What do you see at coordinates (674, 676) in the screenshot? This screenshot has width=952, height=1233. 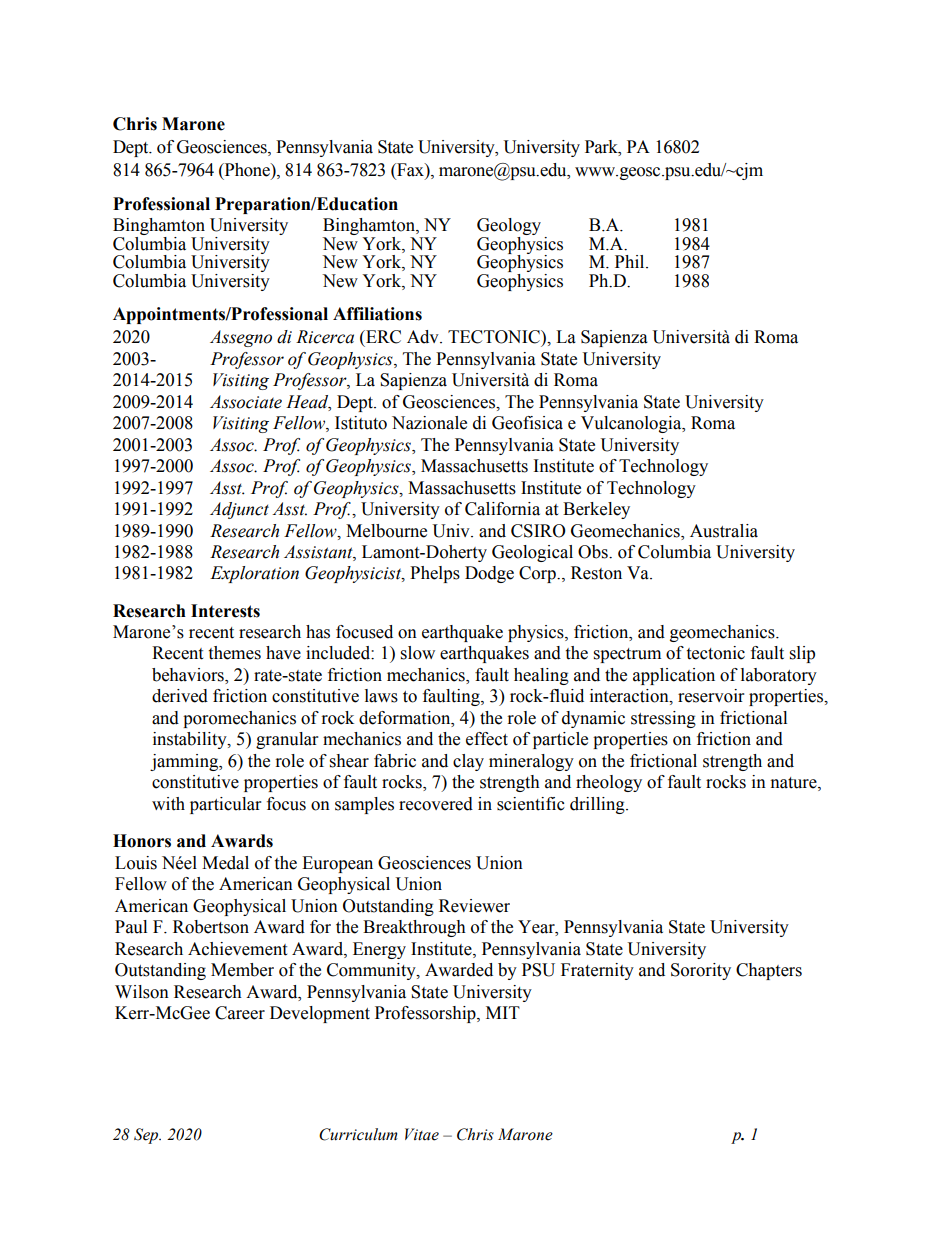 I see `application` at bounding box center [674, 676].
